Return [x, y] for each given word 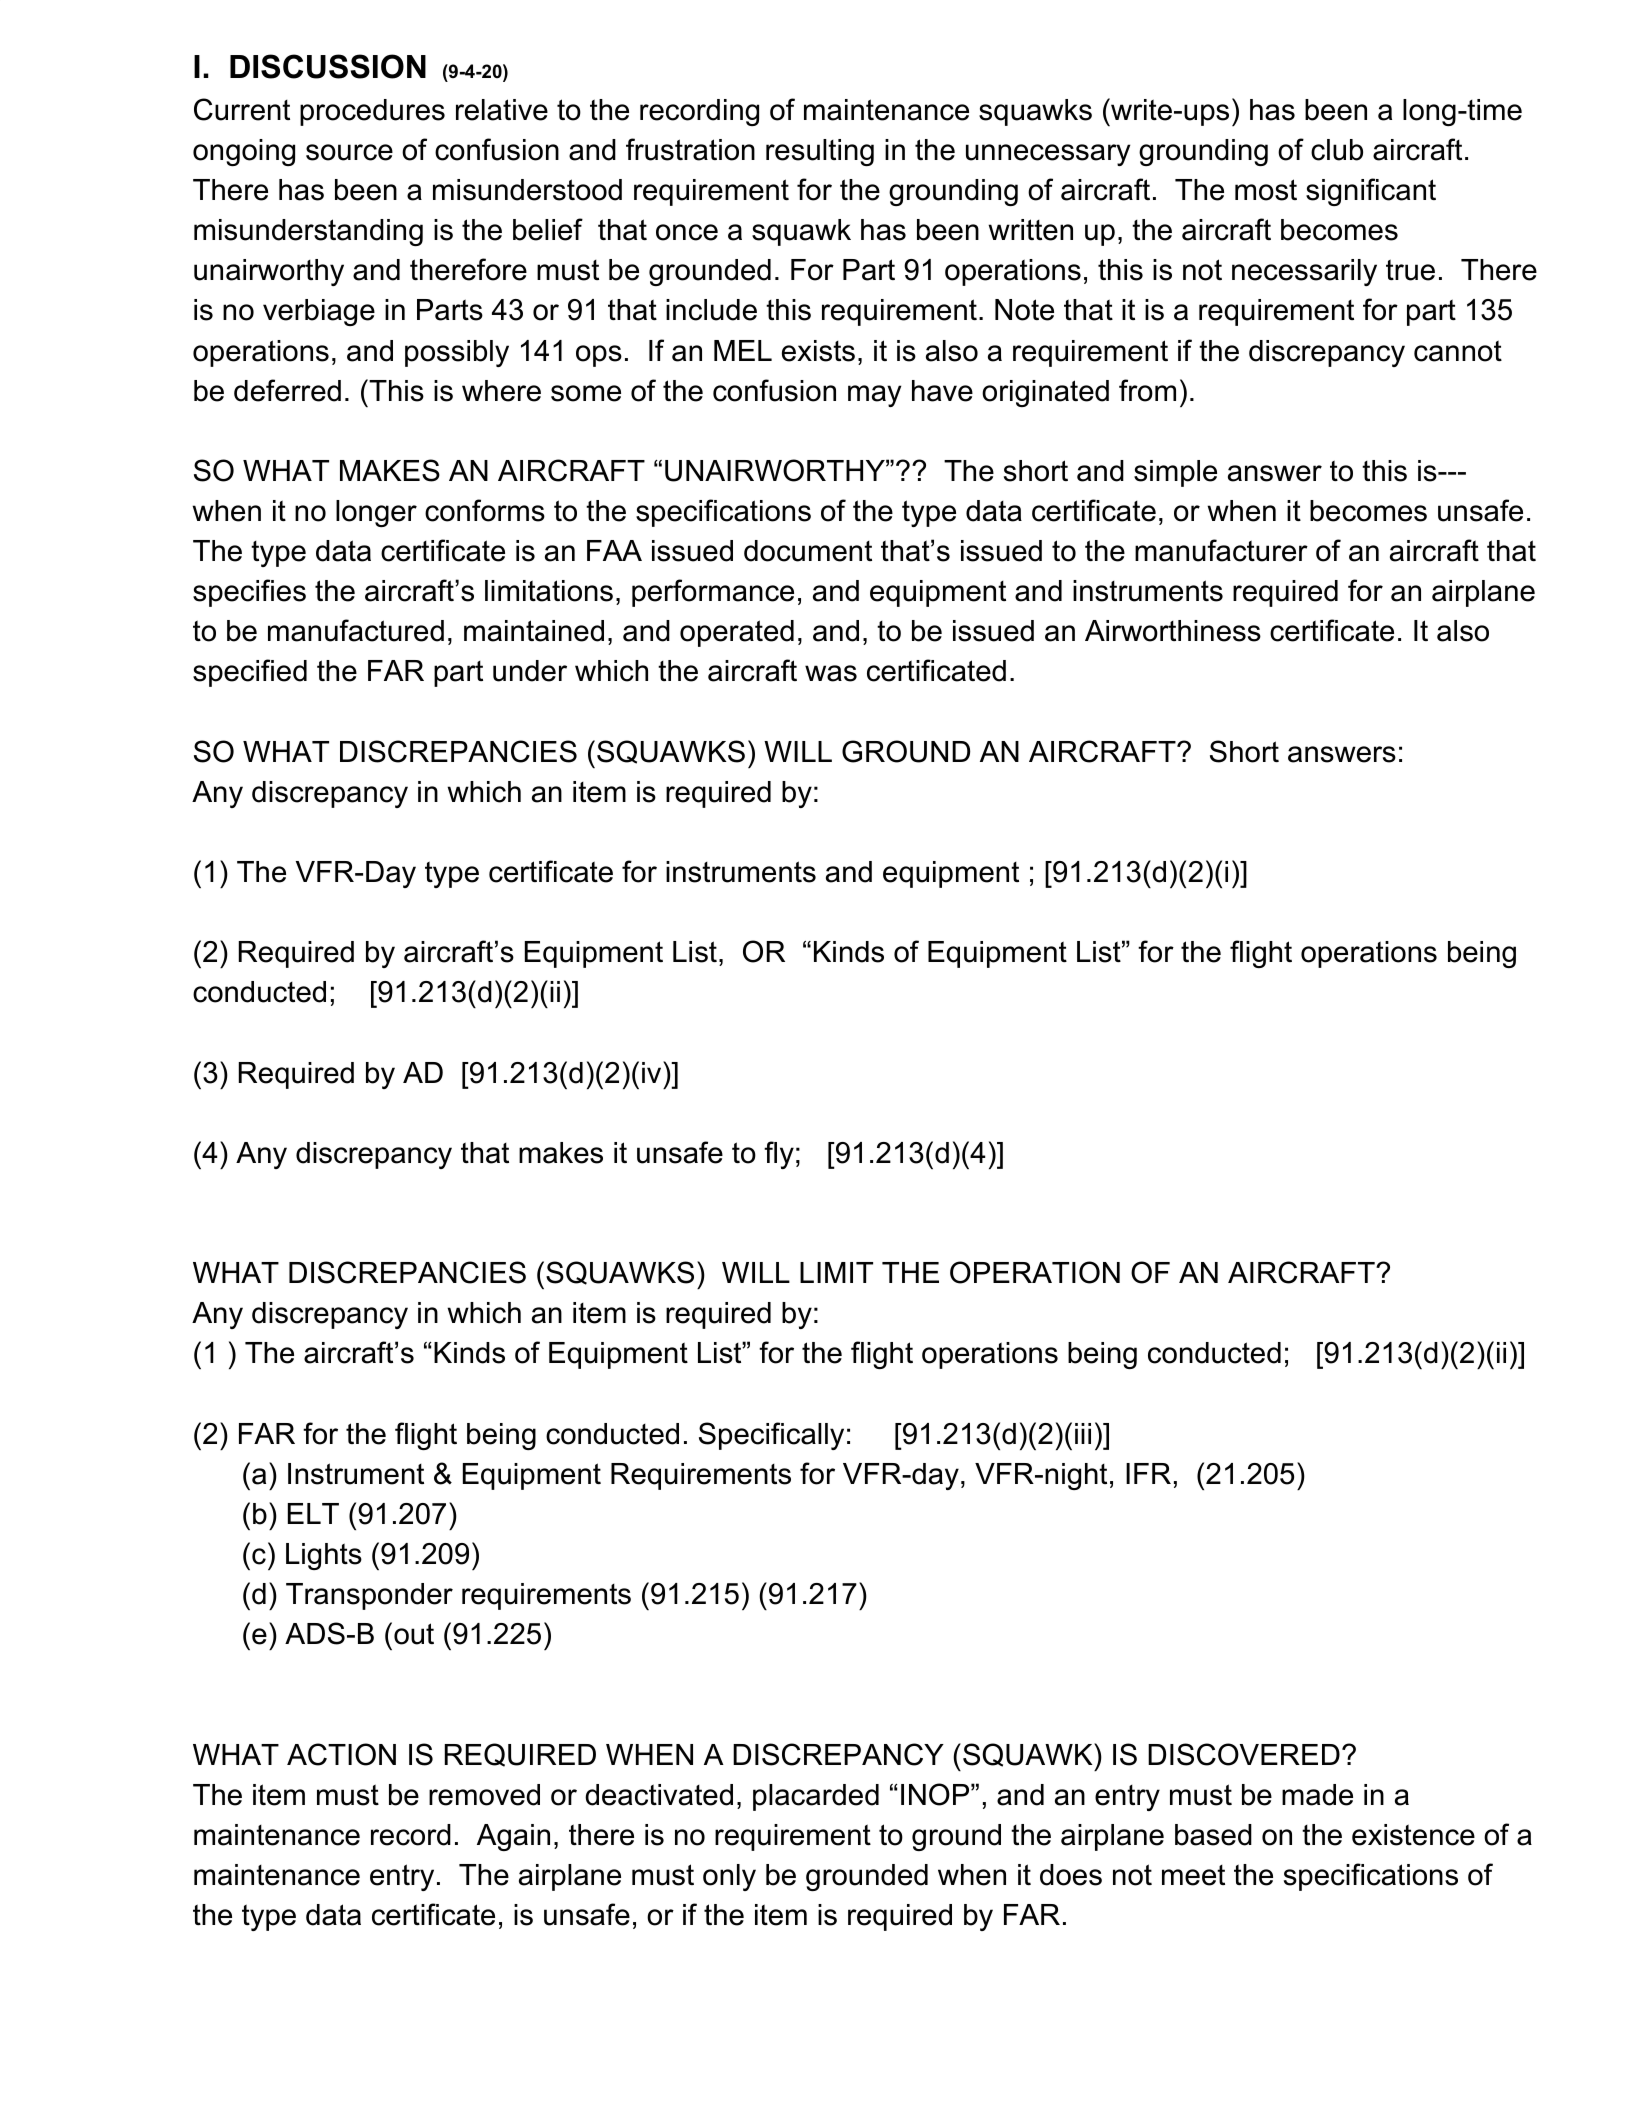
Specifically [771, 1436]
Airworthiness [1173, 631]
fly [779, 1155]
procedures [372, 112]
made [1317, 1795]
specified [250, 673]
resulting [820, 152]
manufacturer [1221, 550]
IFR [1148, 1473]
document [808, 551]
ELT [313, 1513]
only [729, 1877]
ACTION [341, 1754]
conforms [485, 510]
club [1337, 150]
